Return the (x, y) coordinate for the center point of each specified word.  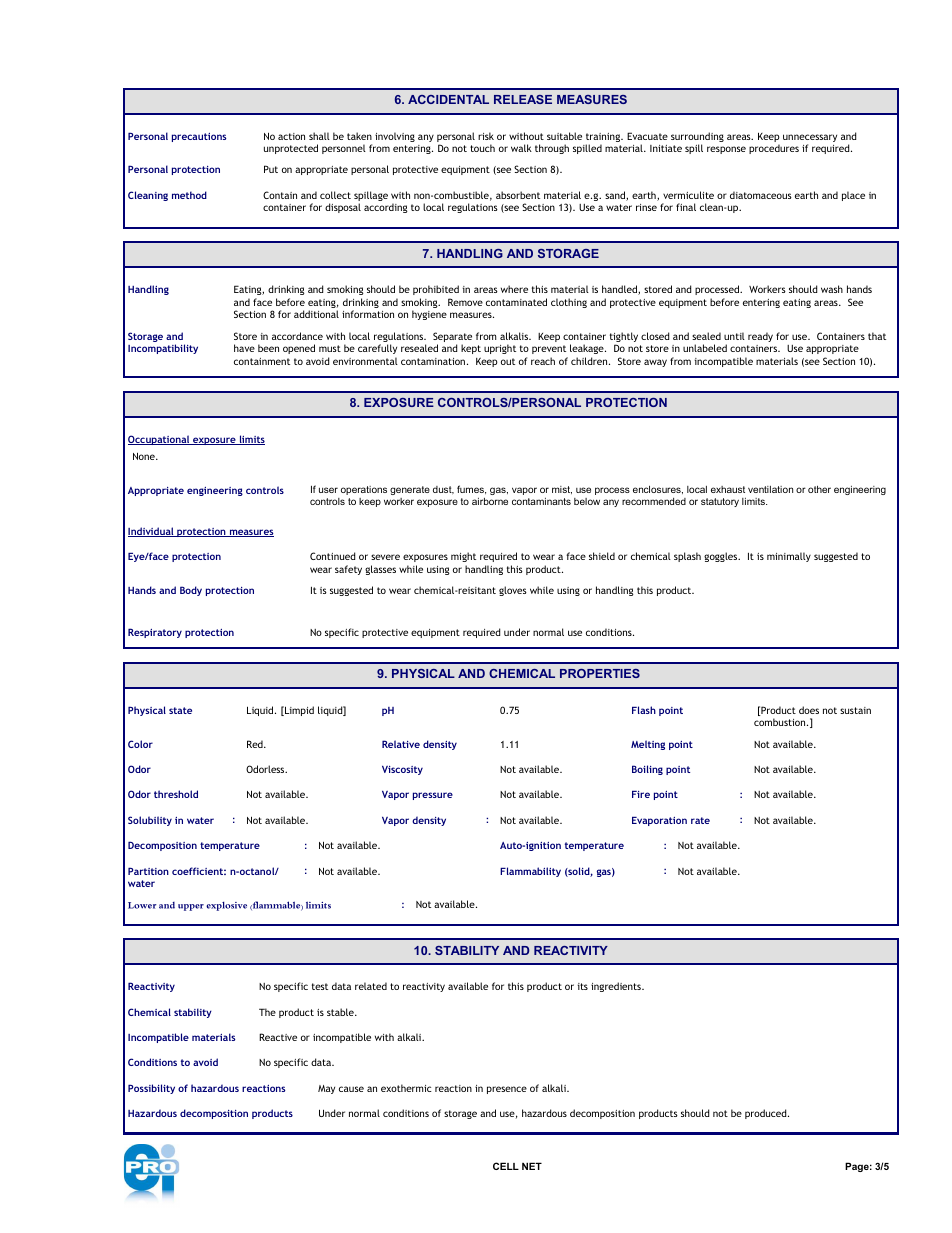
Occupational (160, 440)
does (809, 710)
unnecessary (810, 139)
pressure (433, 796)
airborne (490, 501)
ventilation (770, 489)
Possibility (151, 1089)
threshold (176, 794)
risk (486, 136)
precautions (199, 137)
